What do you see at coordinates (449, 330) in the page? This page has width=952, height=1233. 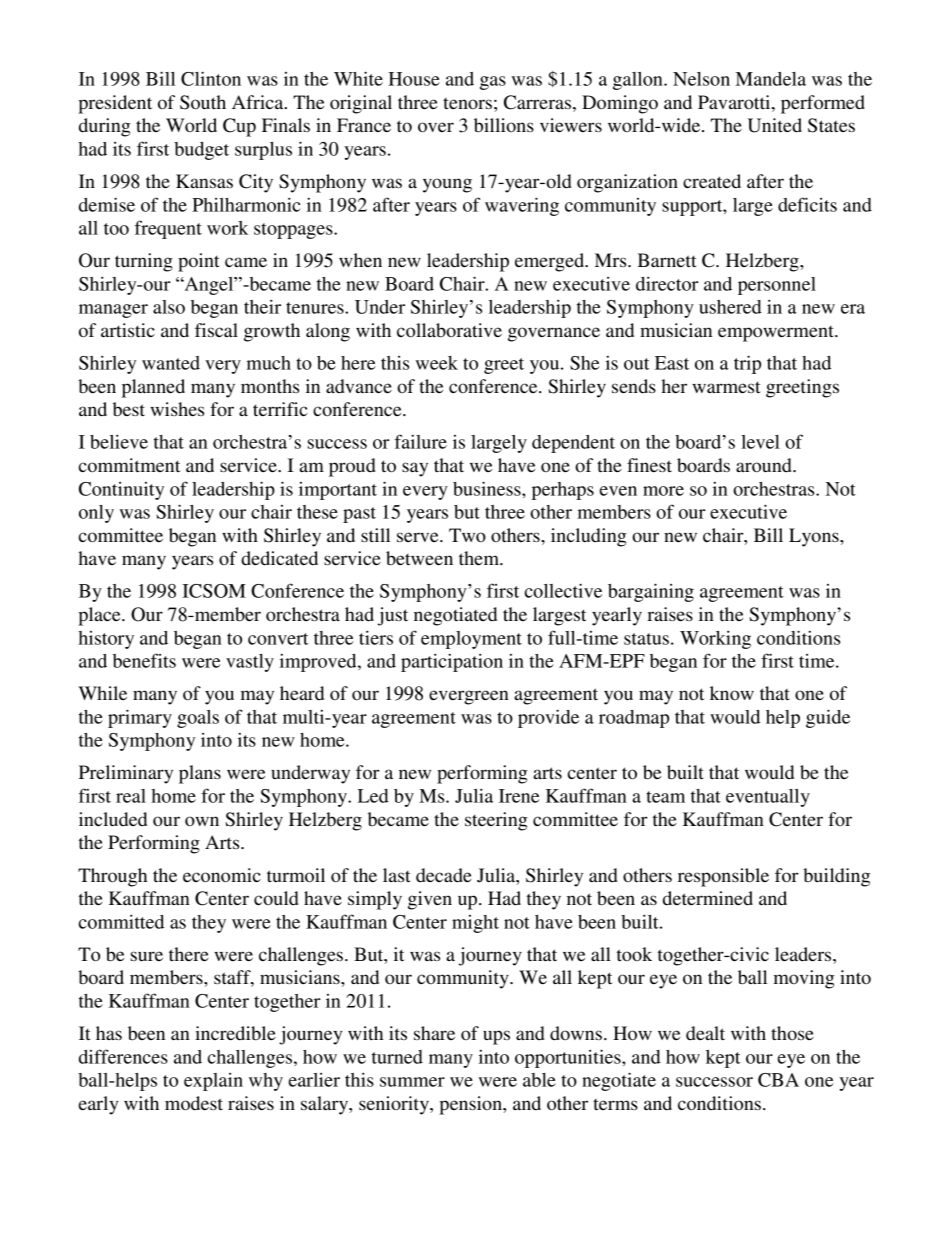 I see `collaborative` at bounding box center [449, 330].
